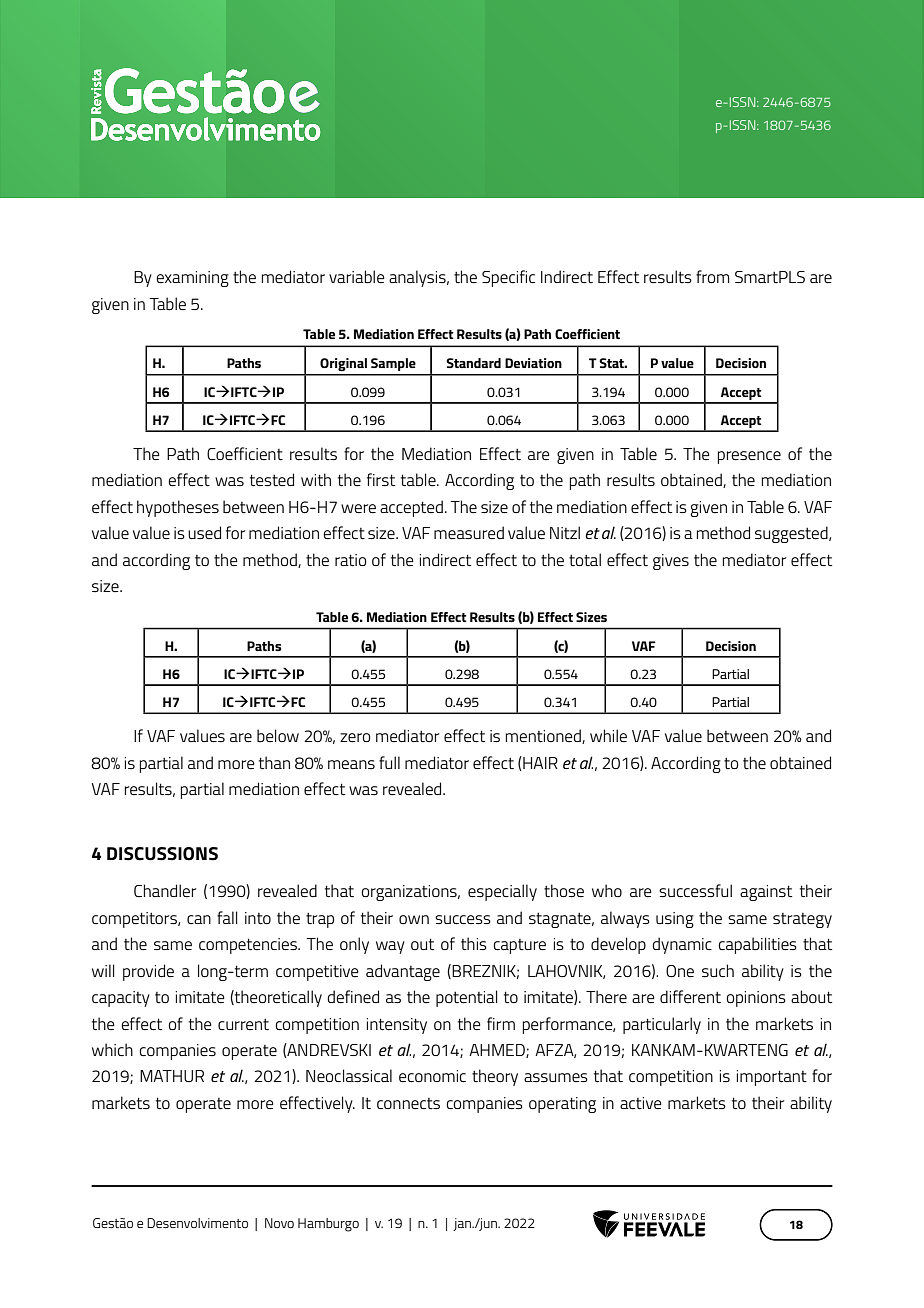 The height and width of the page is (1308, 924). Describe the element at coordinates (165, 890) in the page. I see `Chandler` at that location.
